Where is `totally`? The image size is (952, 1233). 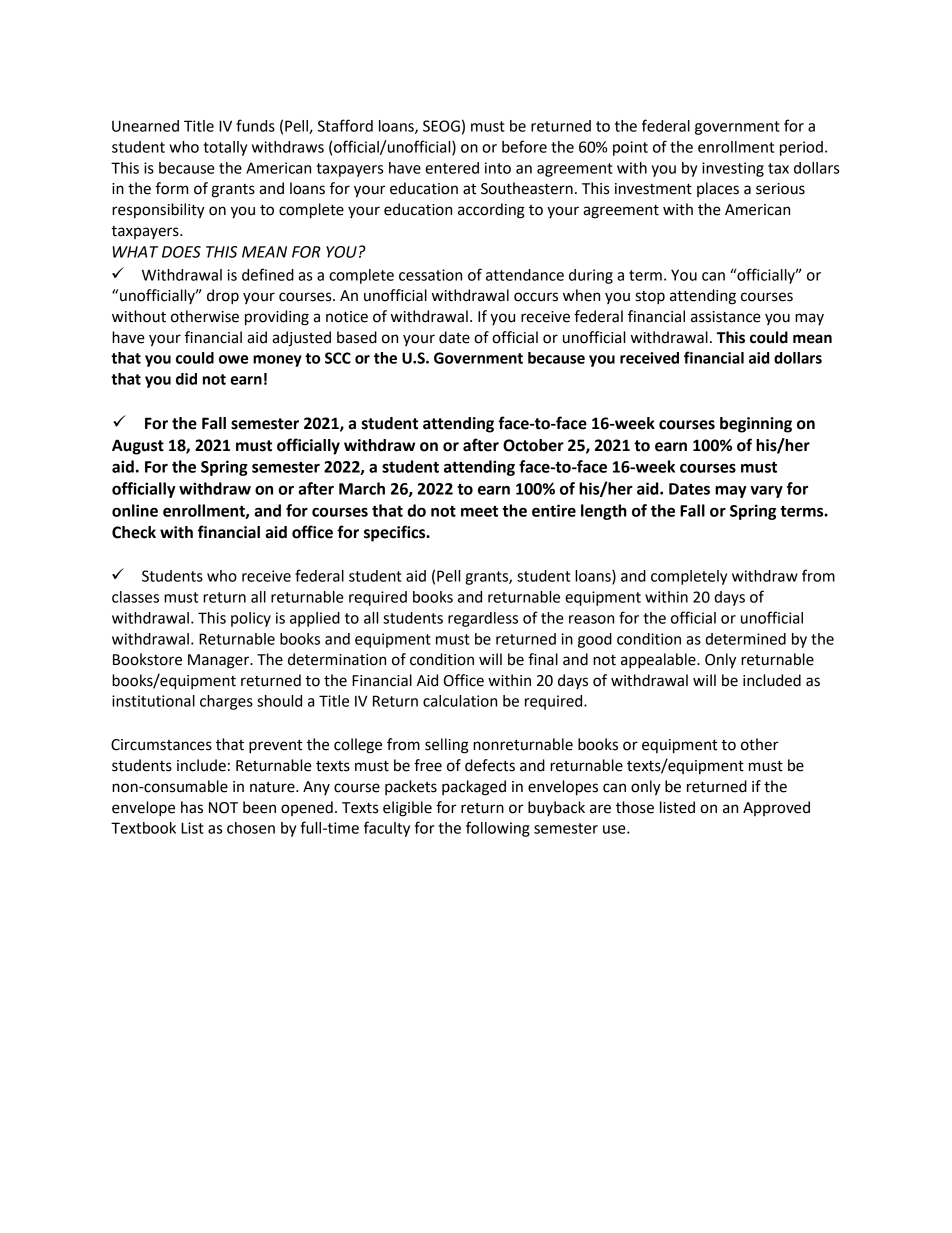
totally is located at coordinates (225, 148).
